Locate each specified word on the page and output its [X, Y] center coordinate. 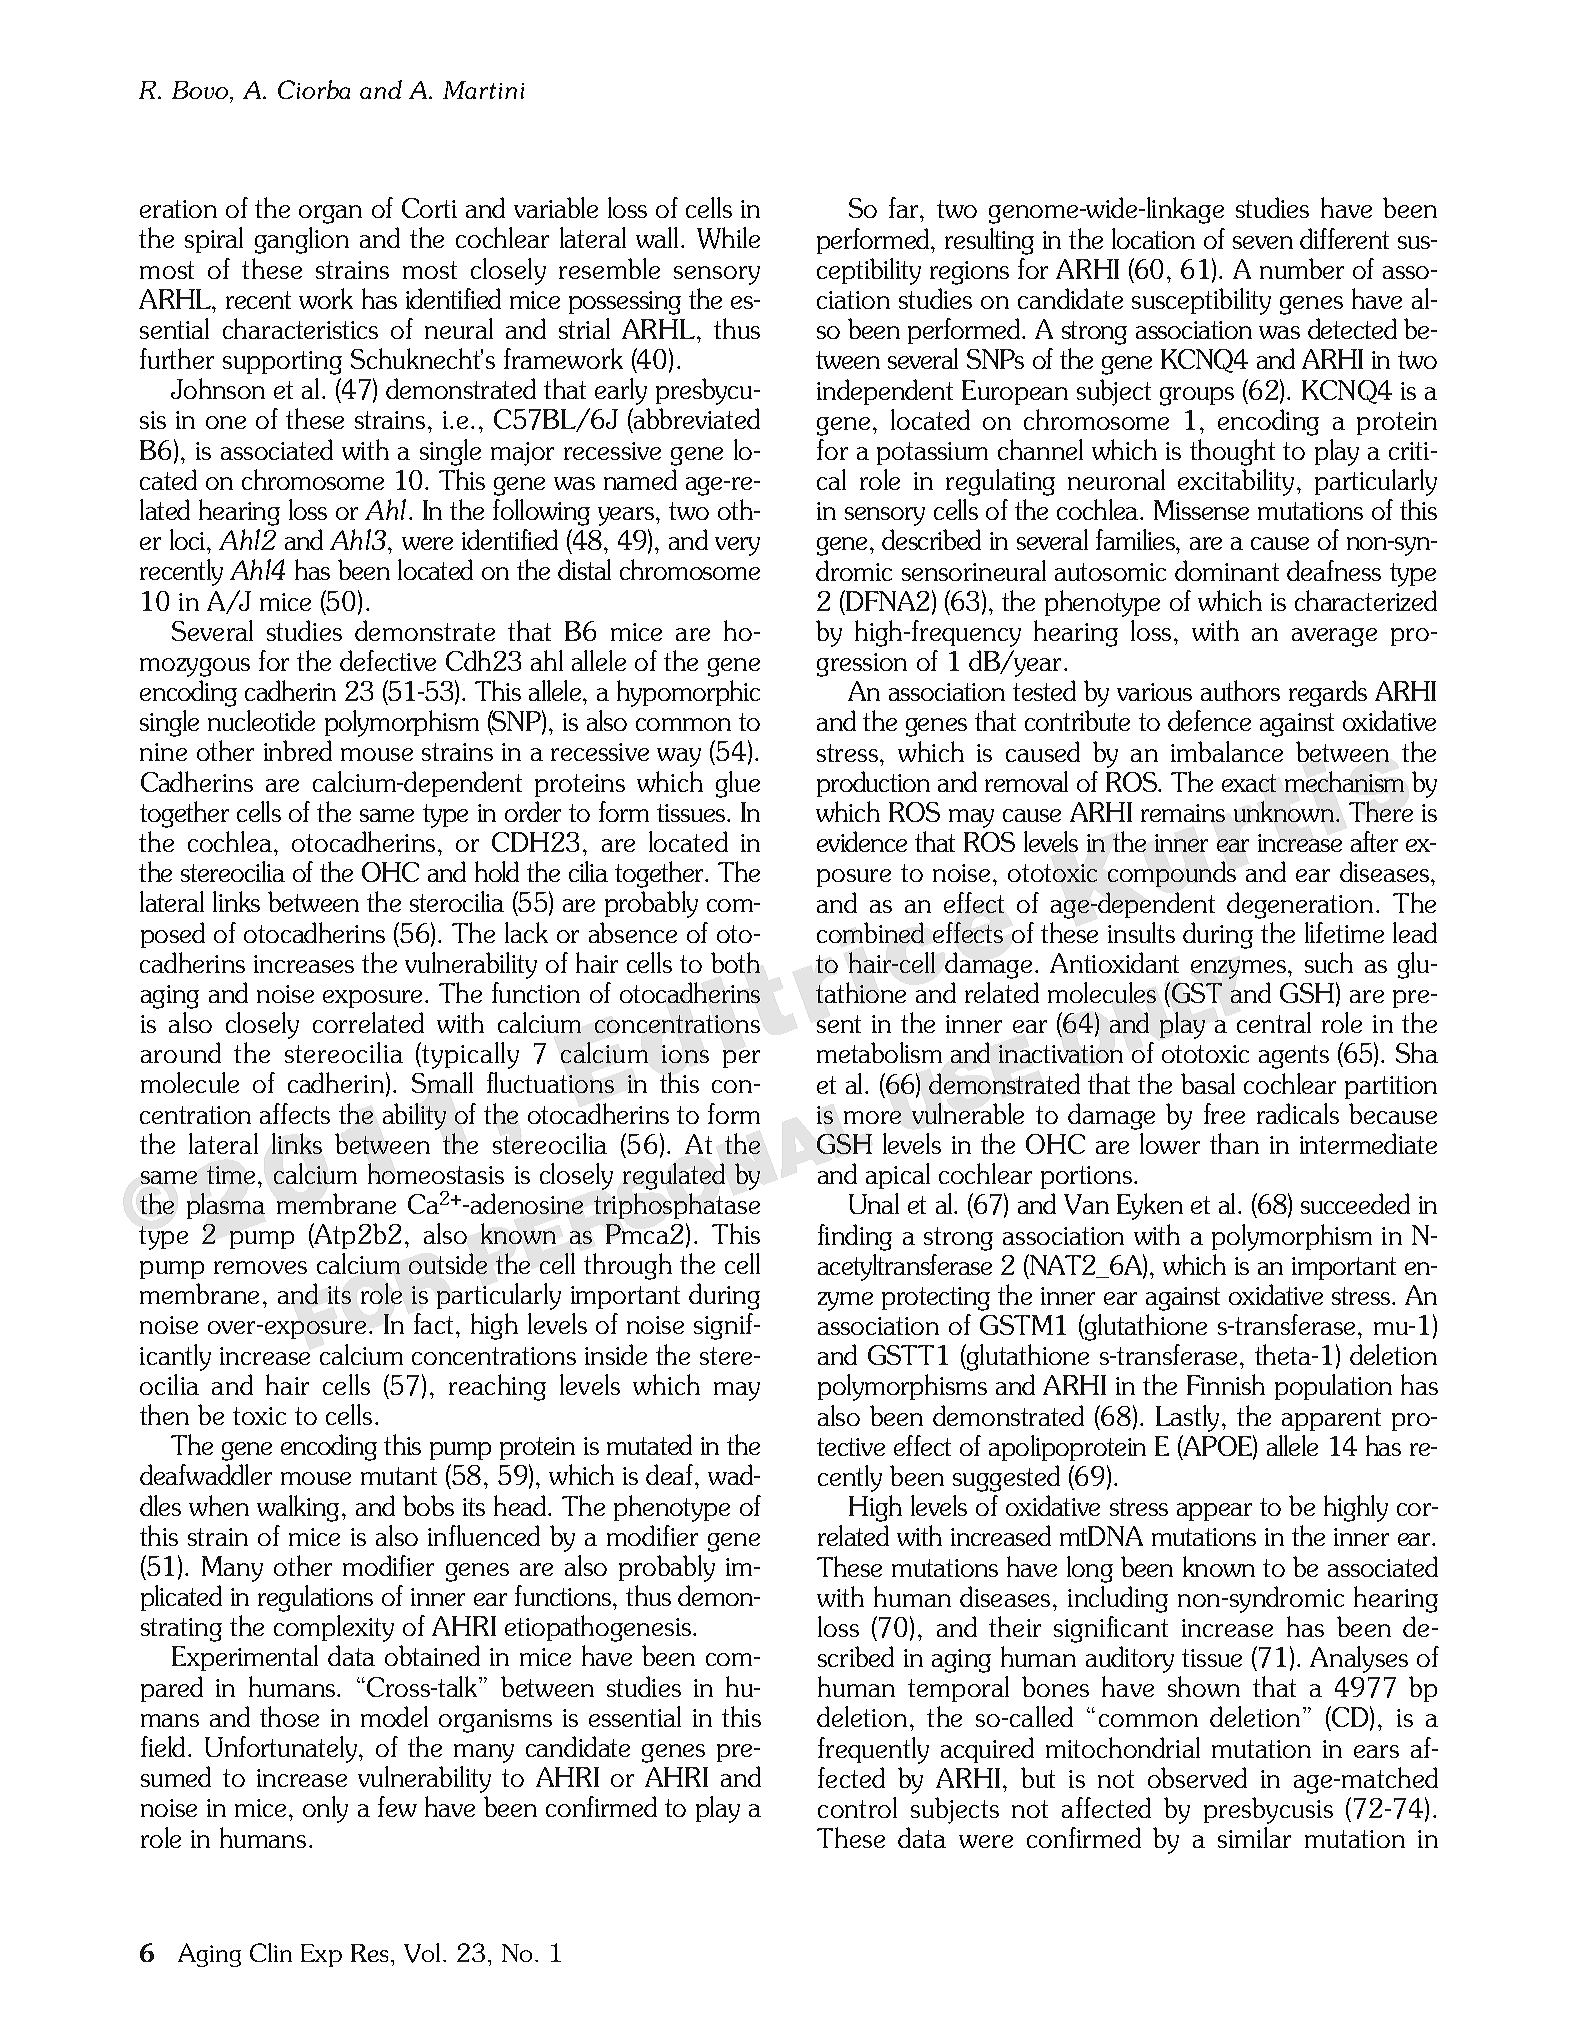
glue [738, 784]
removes [260, 1267]
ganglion [302, 240]
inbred [298, 750]
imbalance [1227, 751]
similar [1254, 1837]
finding [855, 1237]
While [728, 238]
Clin [271, 1952]
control [857, 1807]
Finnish [1226, 1384]
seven [1263, 242]
